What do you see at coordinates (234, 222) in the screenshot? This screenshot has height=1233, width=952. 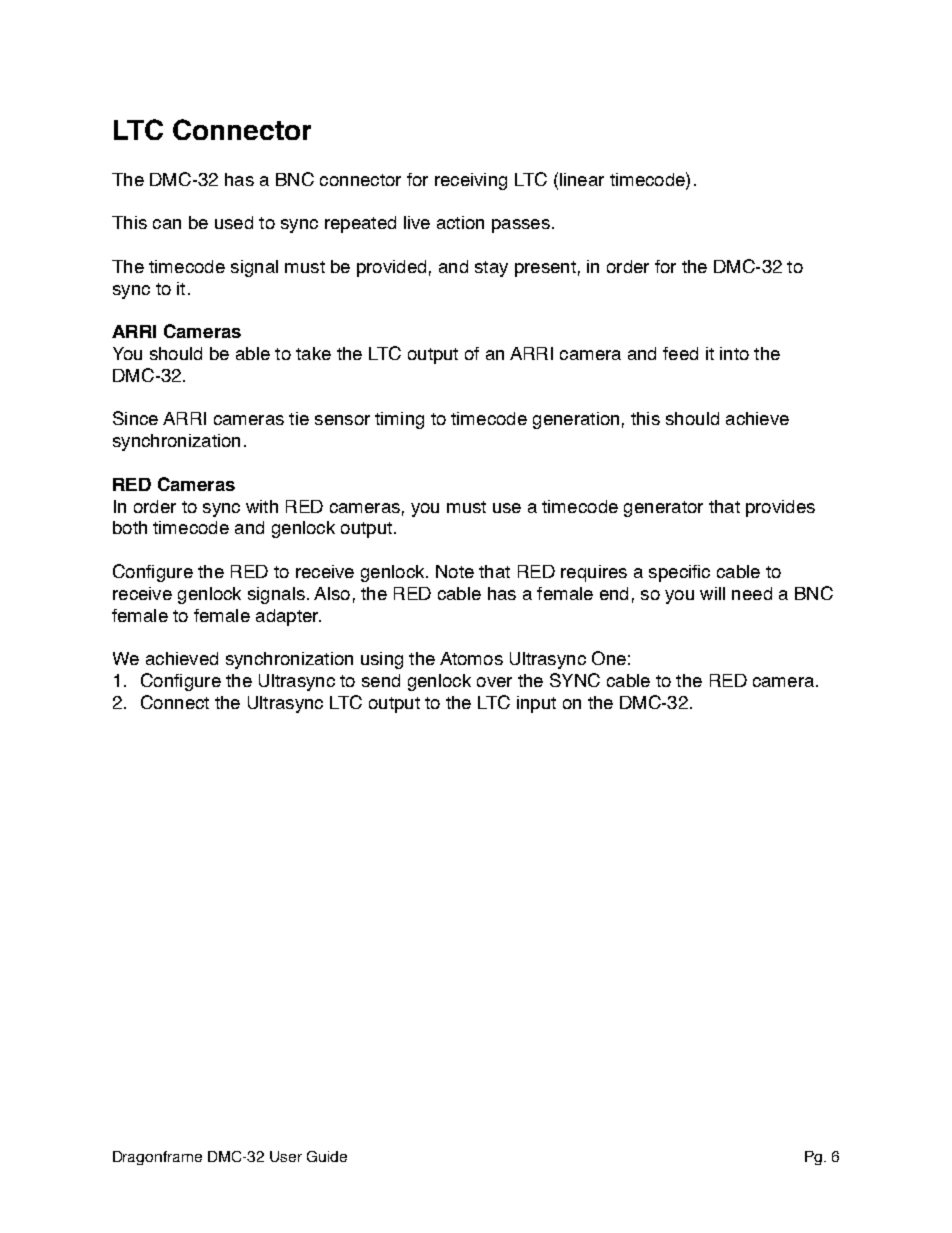 I see `used` at bounding box center [234, 222].
